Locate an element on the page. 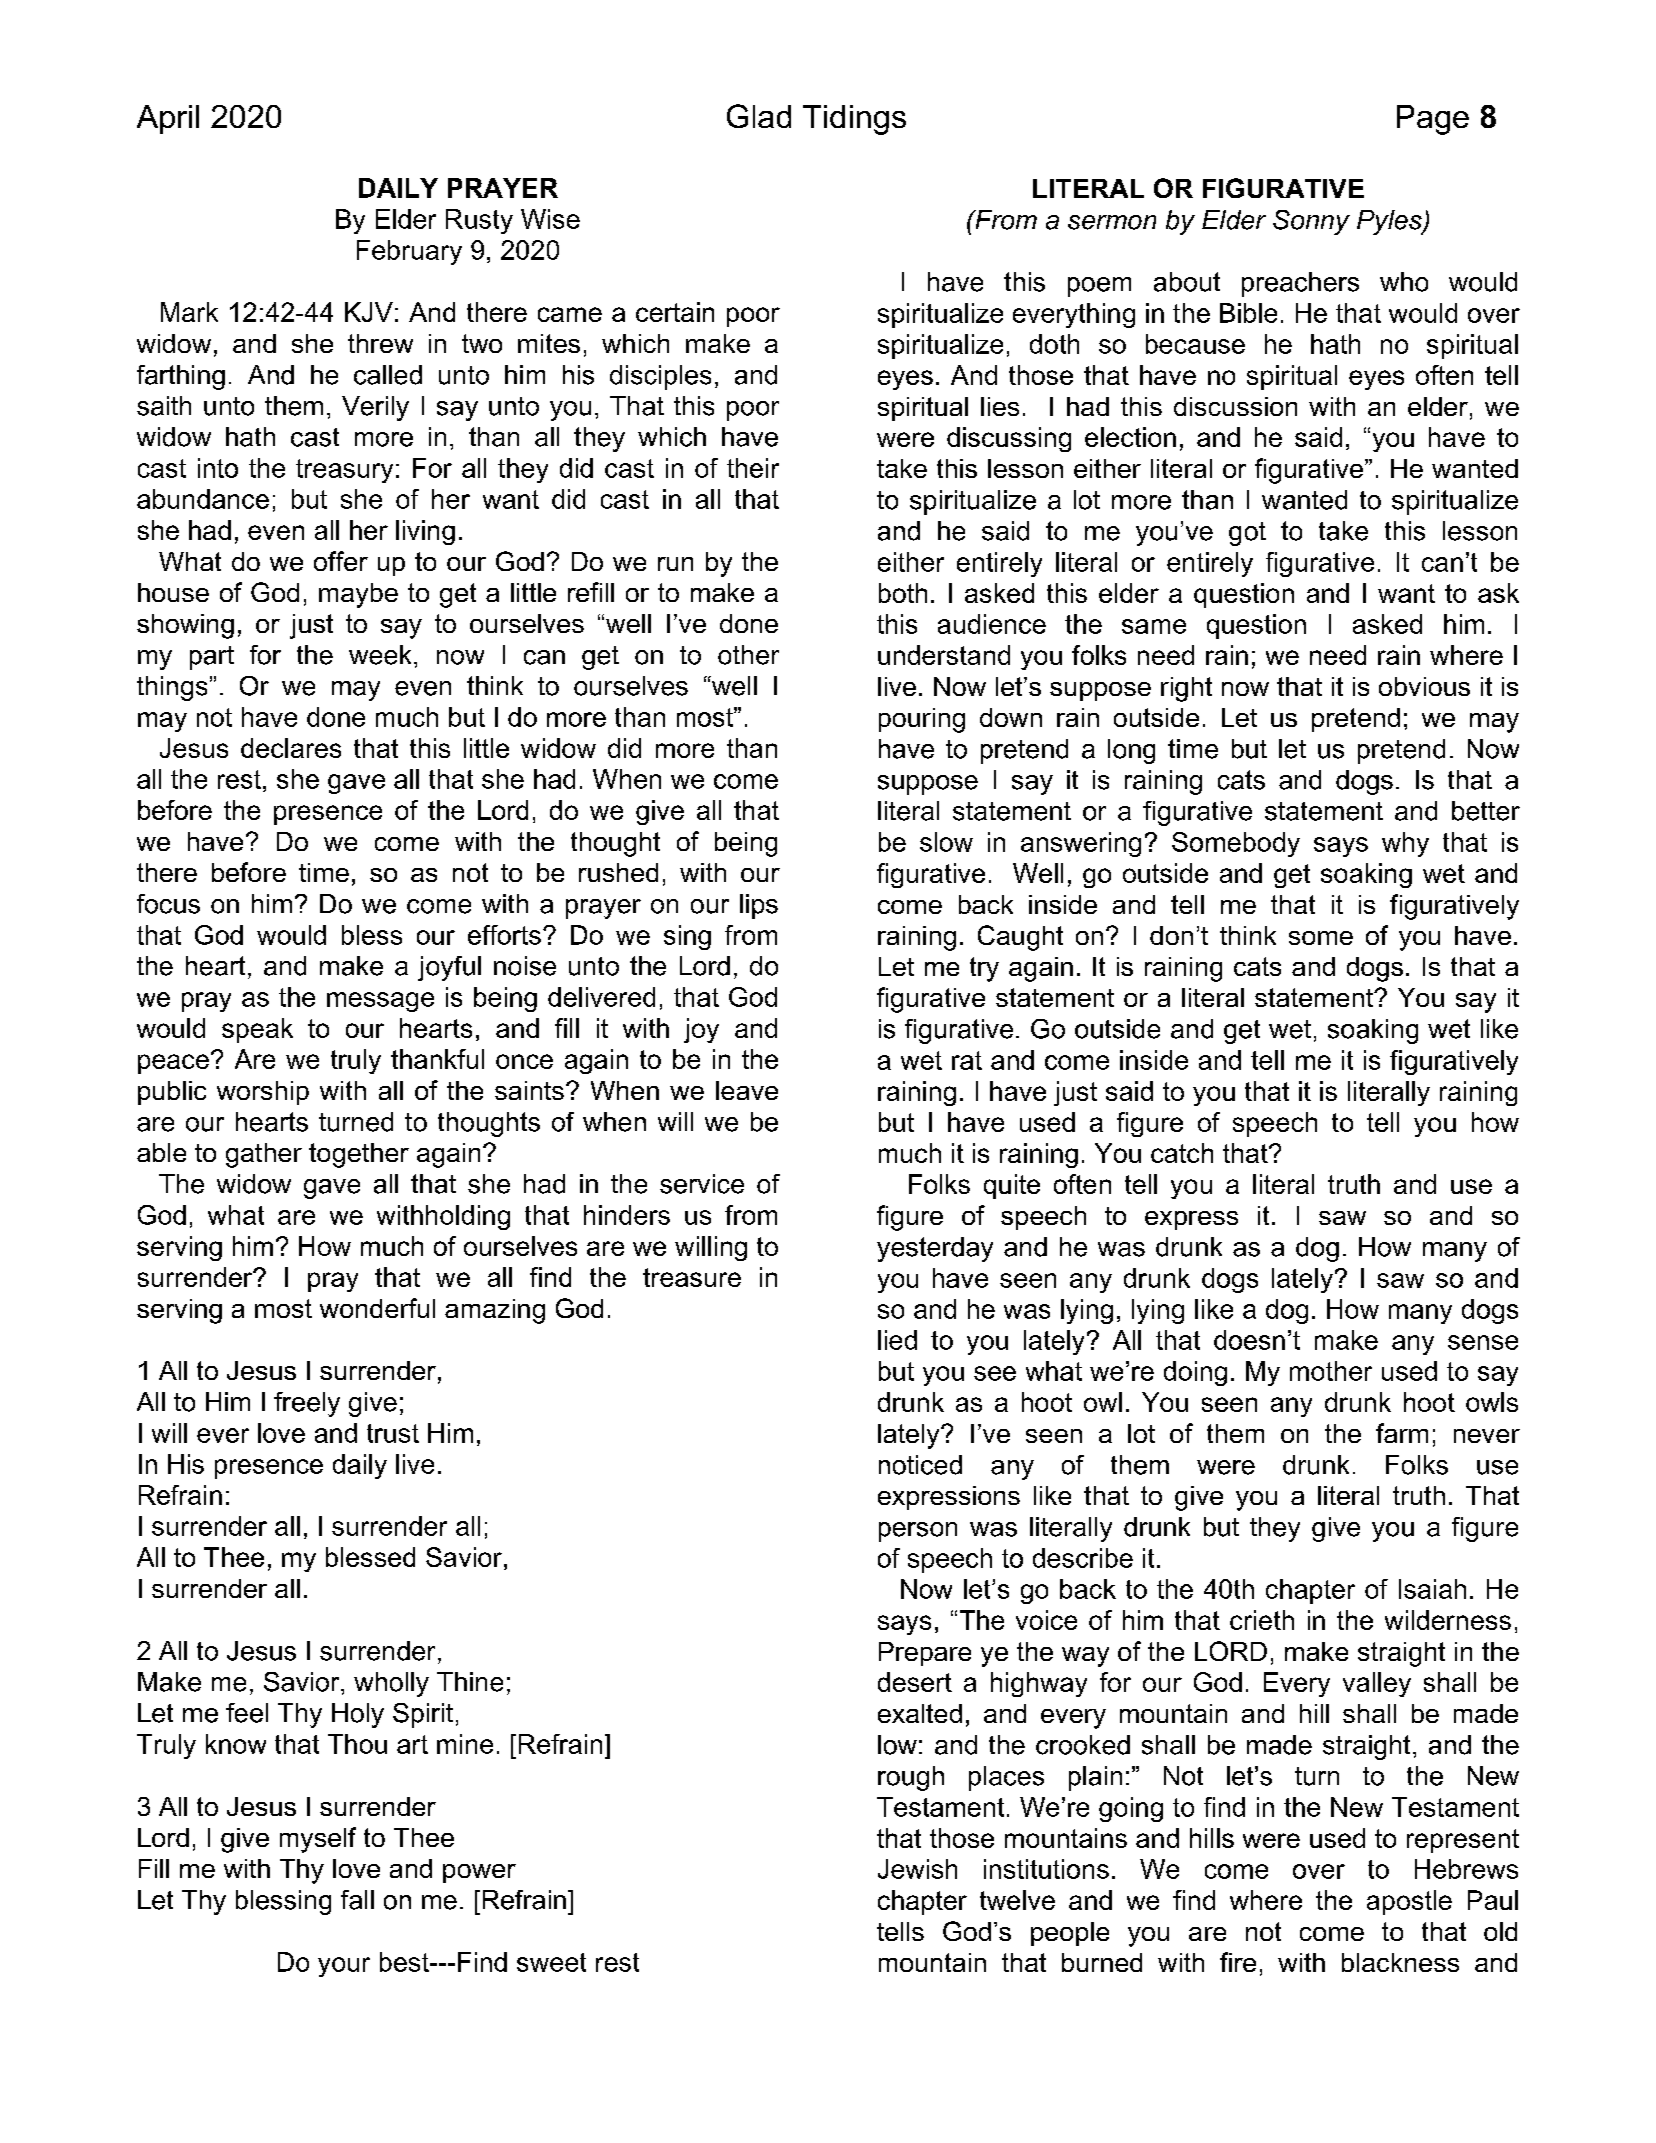  lied is located at coordinates (897, 1340).
